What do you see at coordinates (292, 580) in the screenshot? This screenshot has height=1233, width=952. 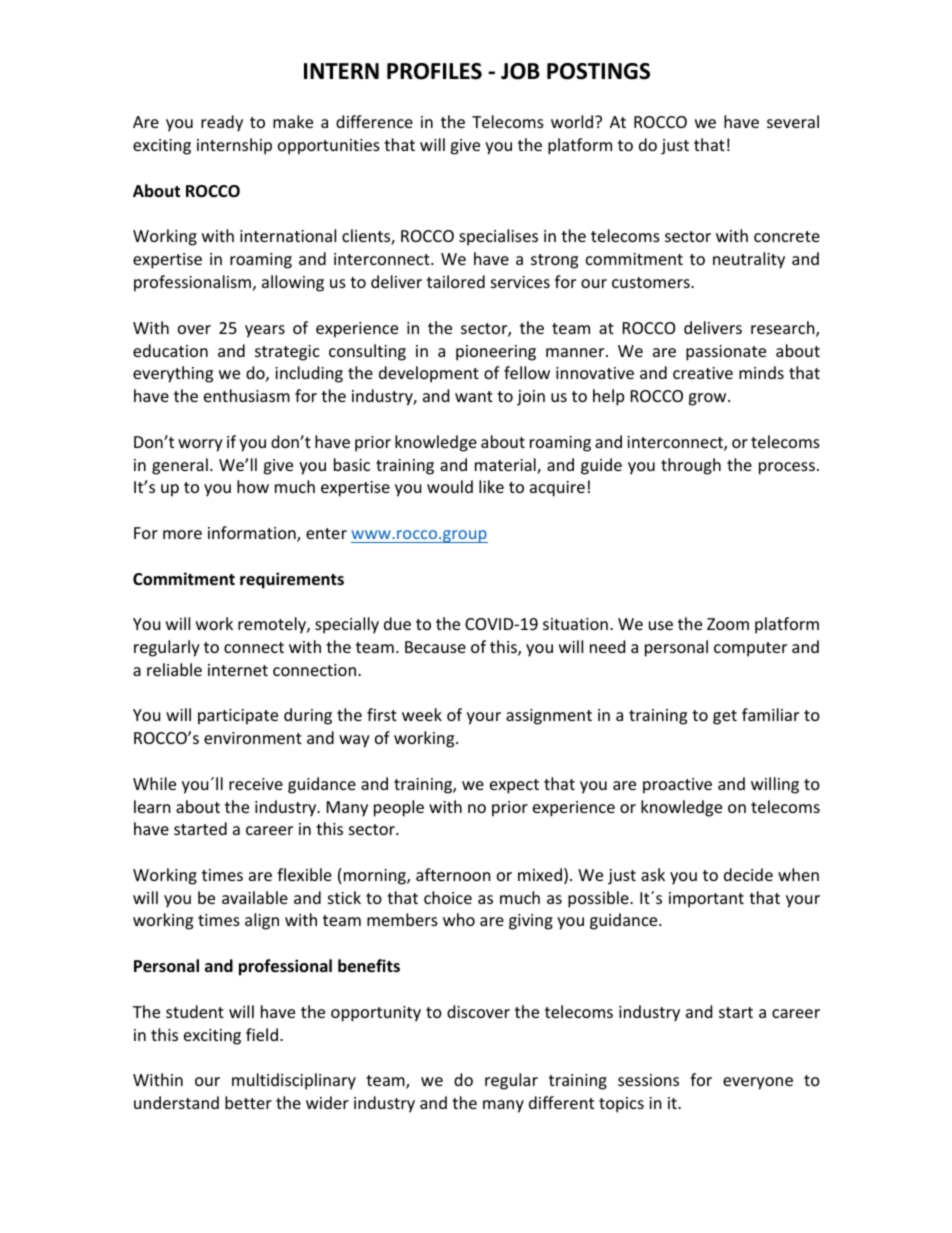 I see `requirements` at bounding box center [292, 580].
